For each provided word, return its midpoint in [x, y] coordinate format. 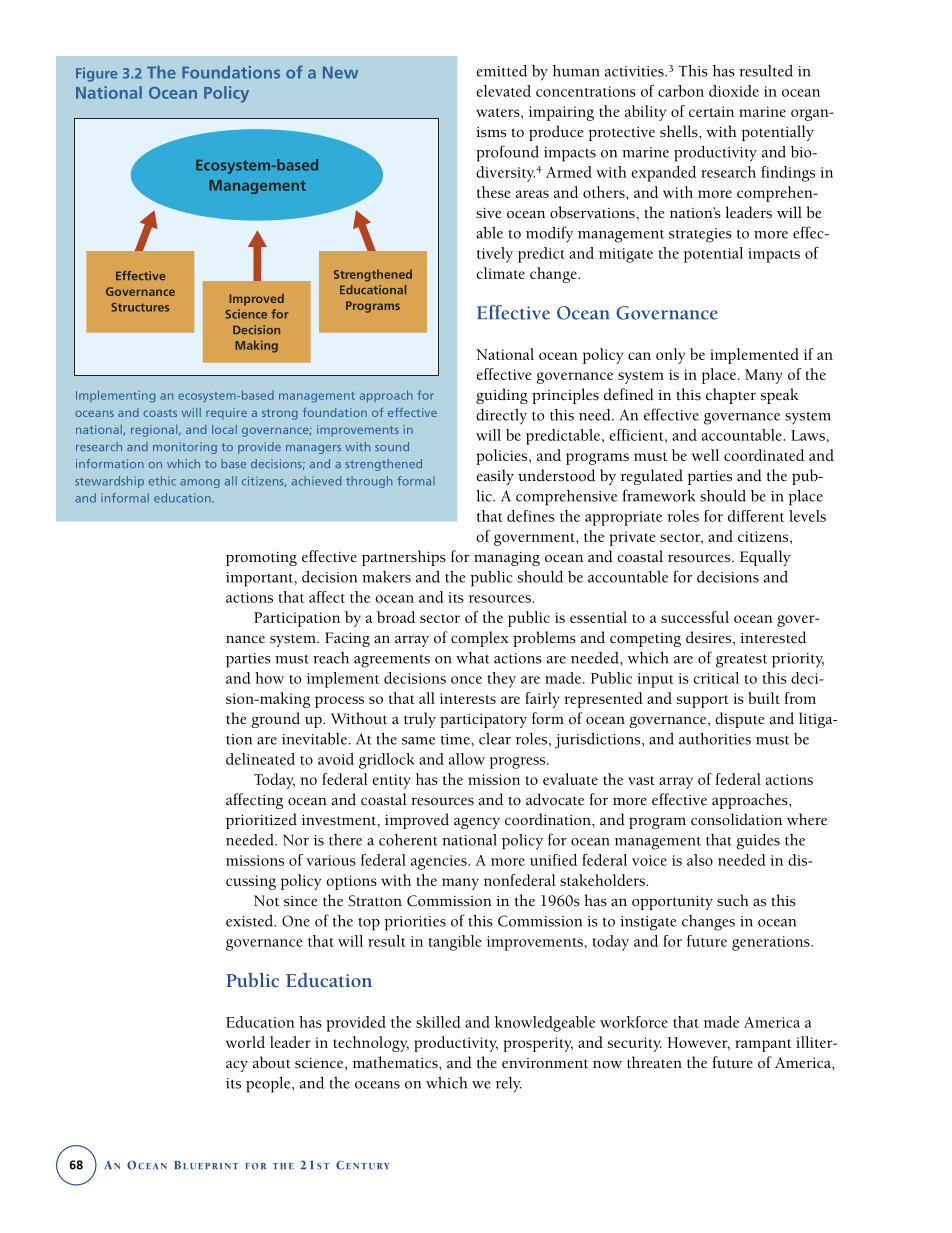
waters [499, 112]
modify [549, 234]
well [705, 455]
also [700, 860]
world [245, 1042]
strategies [700, 235]
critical [716, 678]
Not [266, 901]
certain [711, 111]
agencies [440, 862]
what [473, 658]
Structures [140, 307]
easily [495, 477]
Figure [96, 75]
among [200, 483]
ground [276, 720]
